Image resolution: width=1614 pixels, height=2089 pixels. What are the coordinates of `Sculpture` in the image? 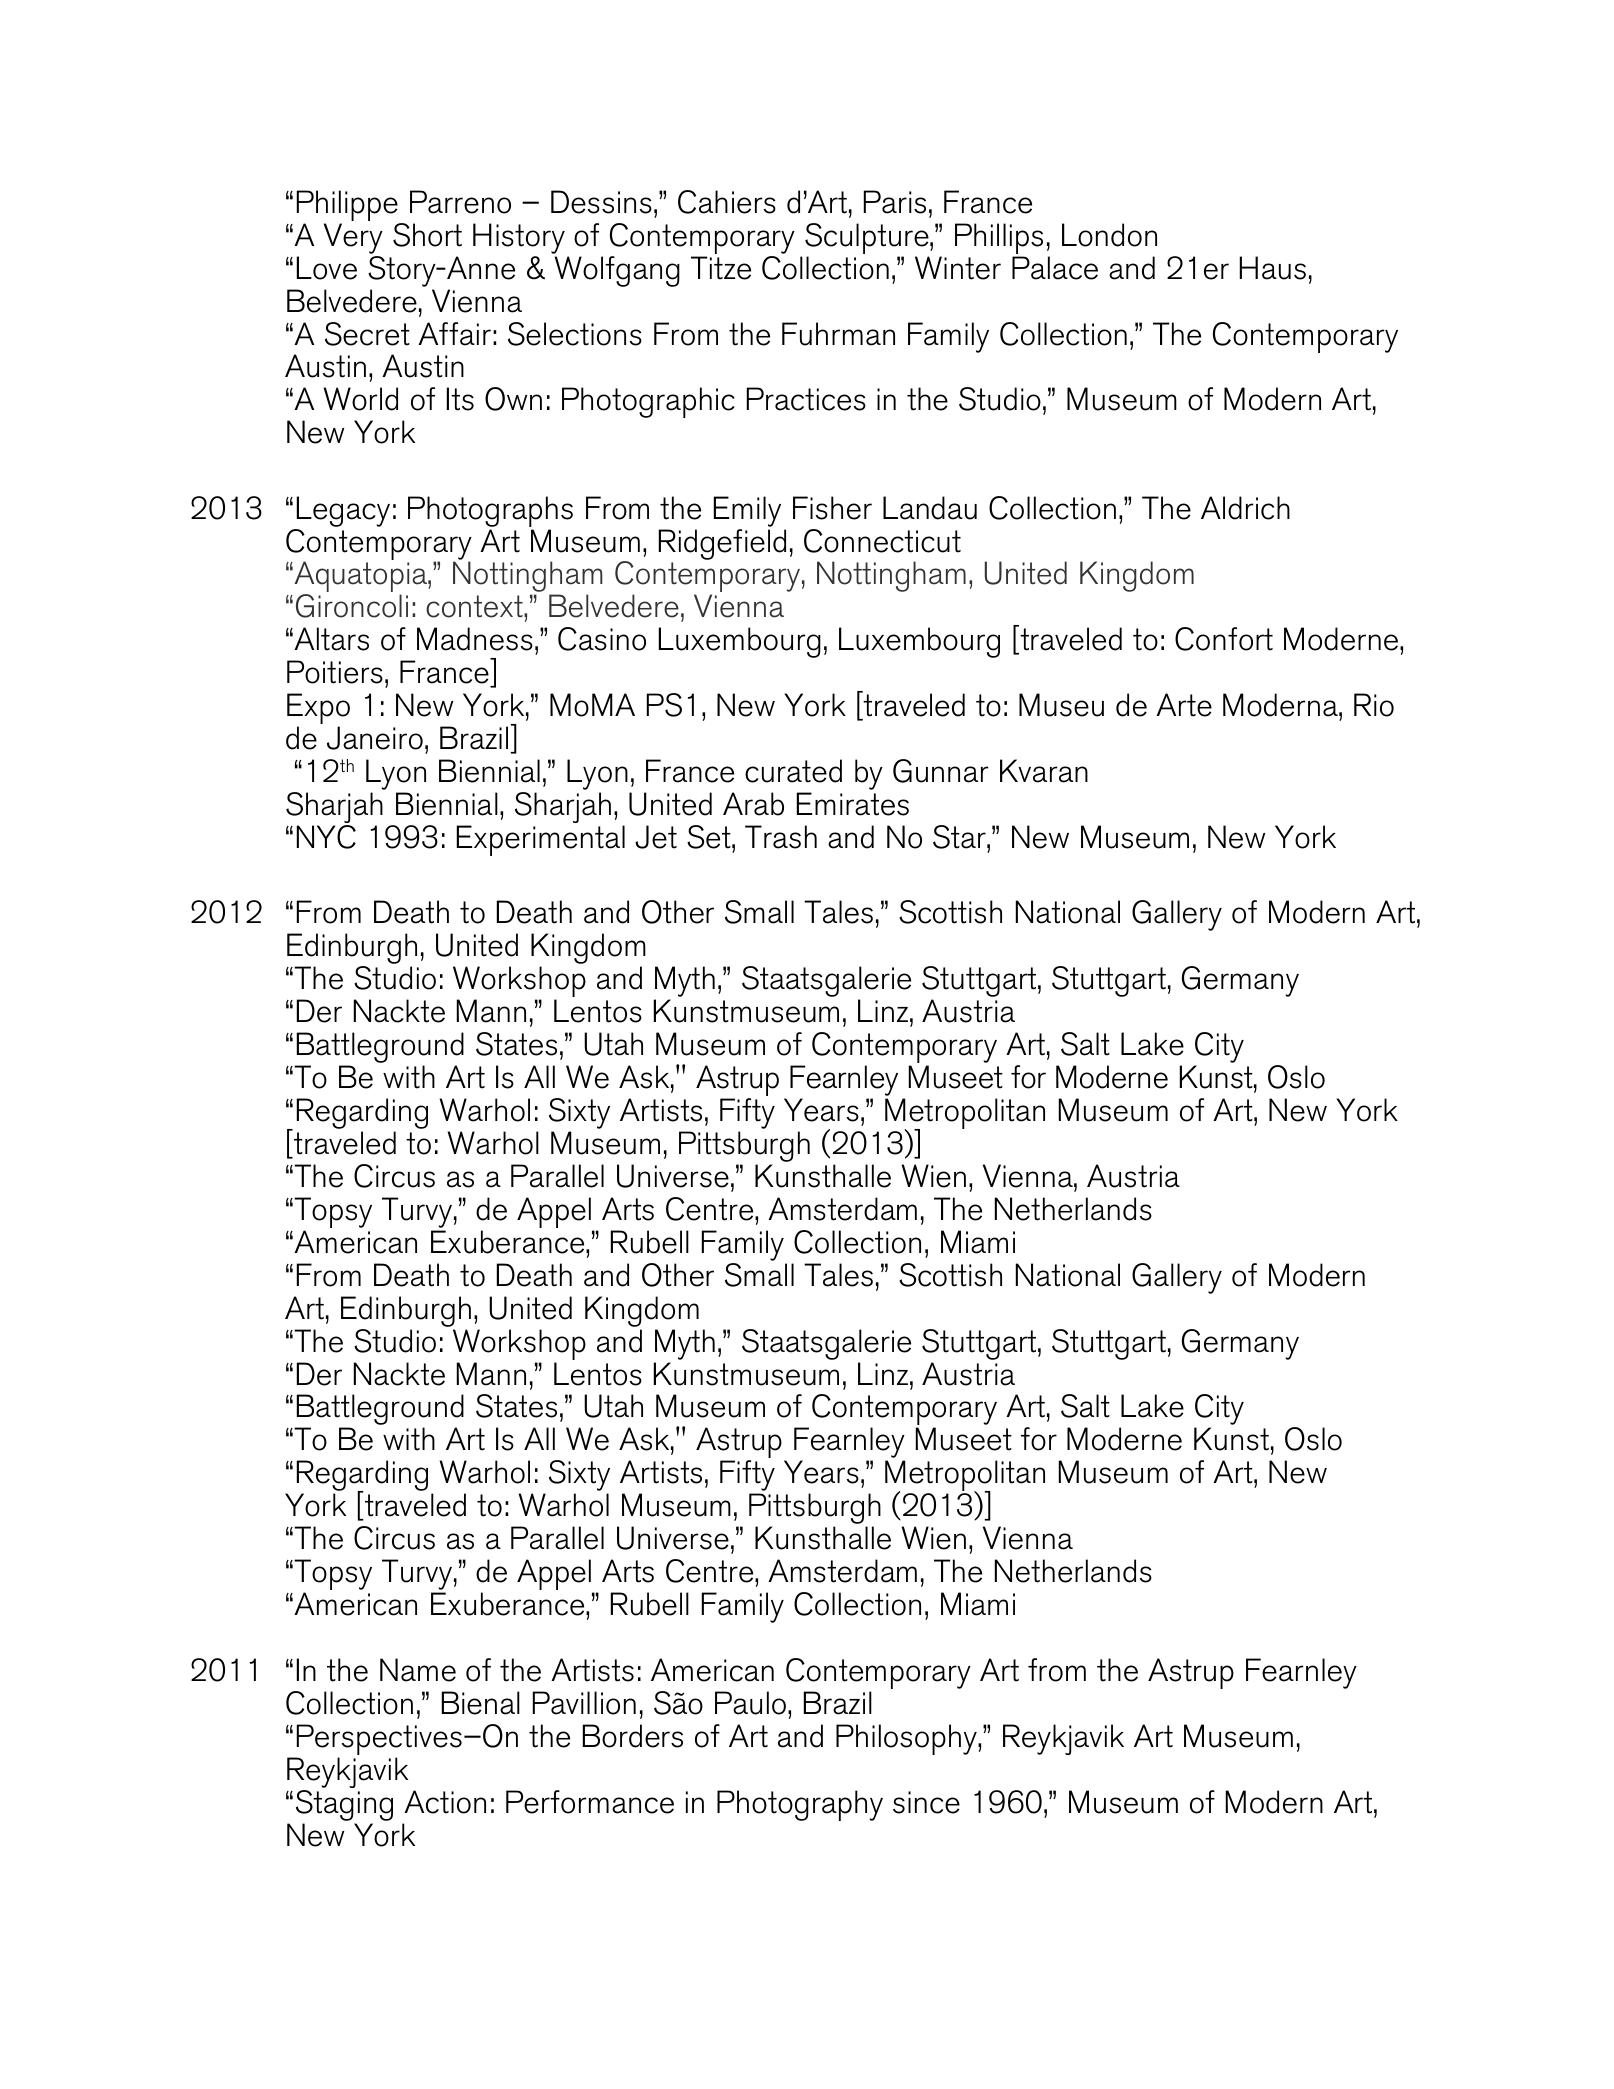 It's located at (868, 240).
